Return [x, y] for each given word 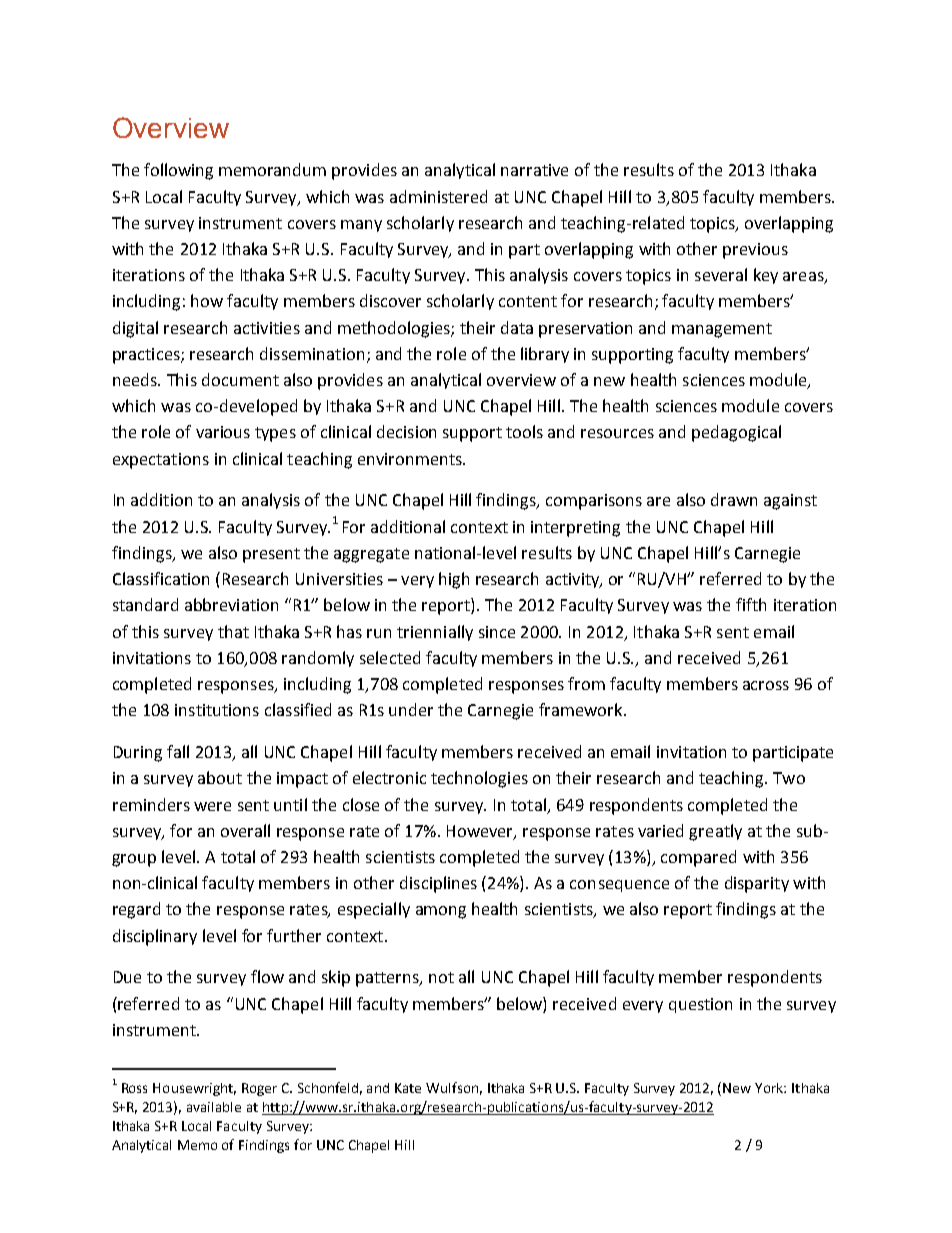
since [497, 632]
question [700, 1005]
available [214, 1107]
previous [755, 251]
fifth [751, 604]
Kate [408, 1088]
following [178, 171]
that [233, 631]
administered [438, 196]
